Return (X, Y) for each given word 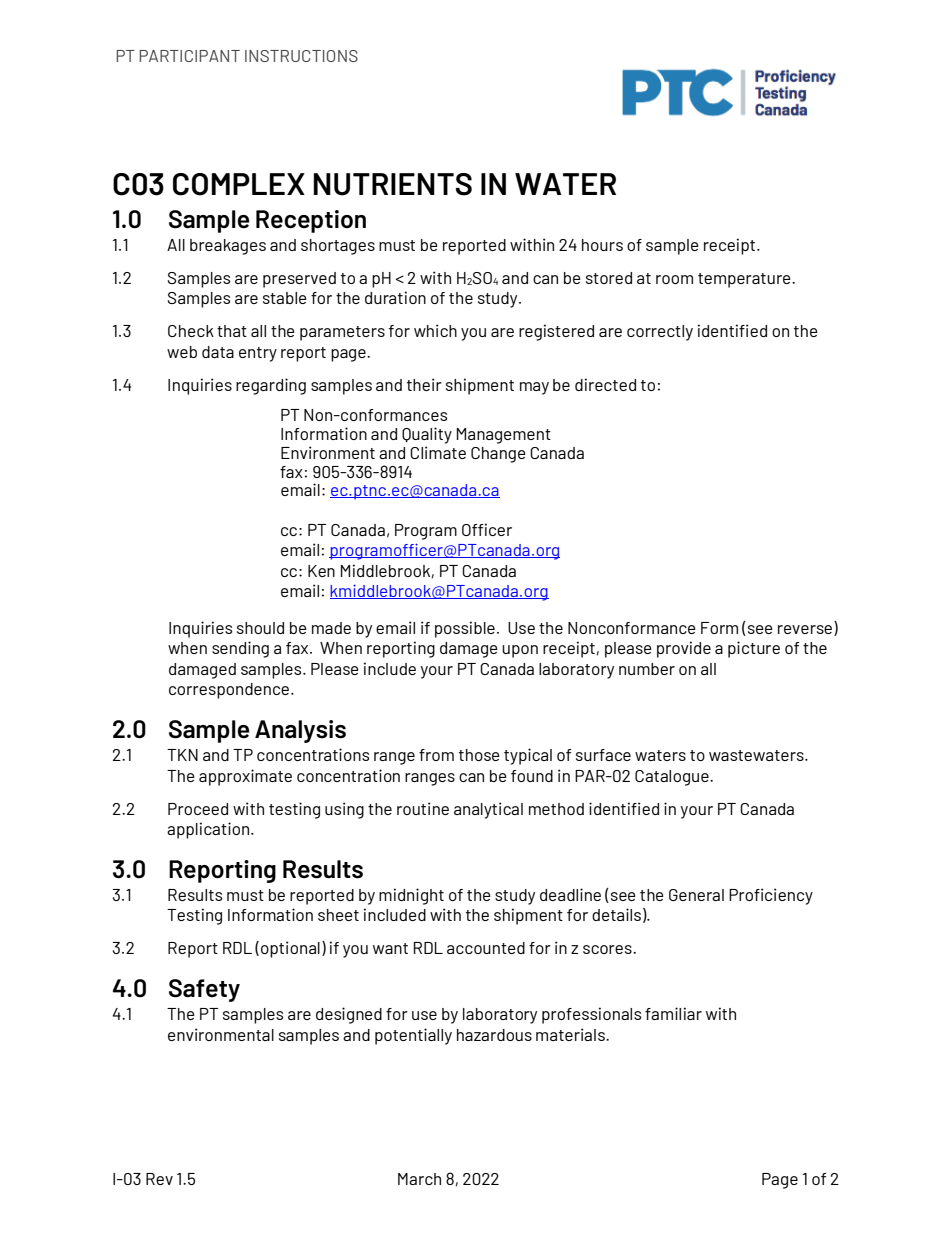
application (209, 830)
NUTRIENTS (392, 184)
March (419, 1179)
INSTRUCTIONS (301, 56)
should (260, 628)
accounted (486, 948)
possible (465, 629)
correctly (660, 333)
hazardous (494, 1035)
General (696, 895)
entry (258, 354)
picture (754, 649)
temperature (745, 280)
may (534, 388)
